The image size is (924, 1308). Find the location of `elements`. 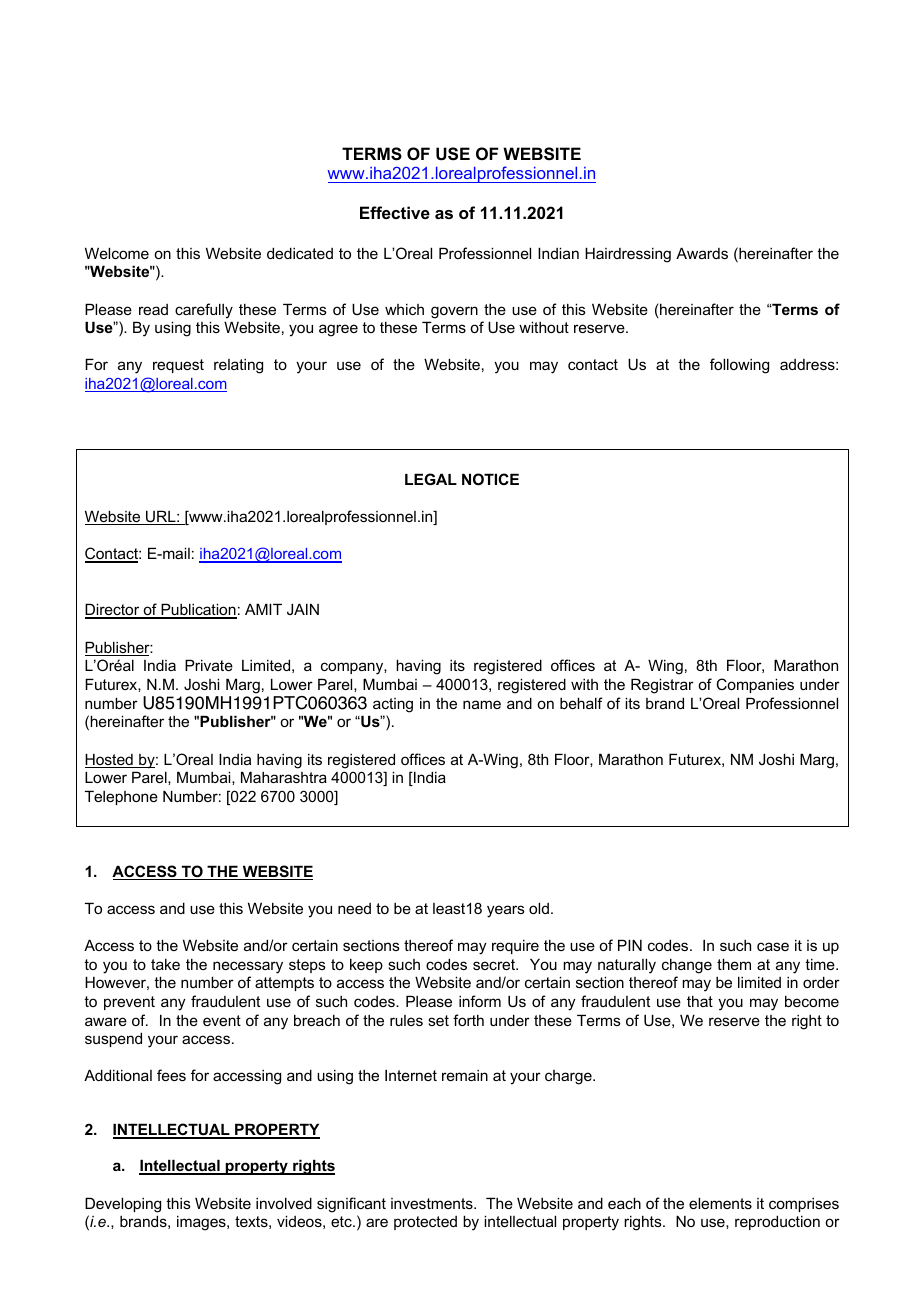

elements is located at coordinates (720, 1203).
